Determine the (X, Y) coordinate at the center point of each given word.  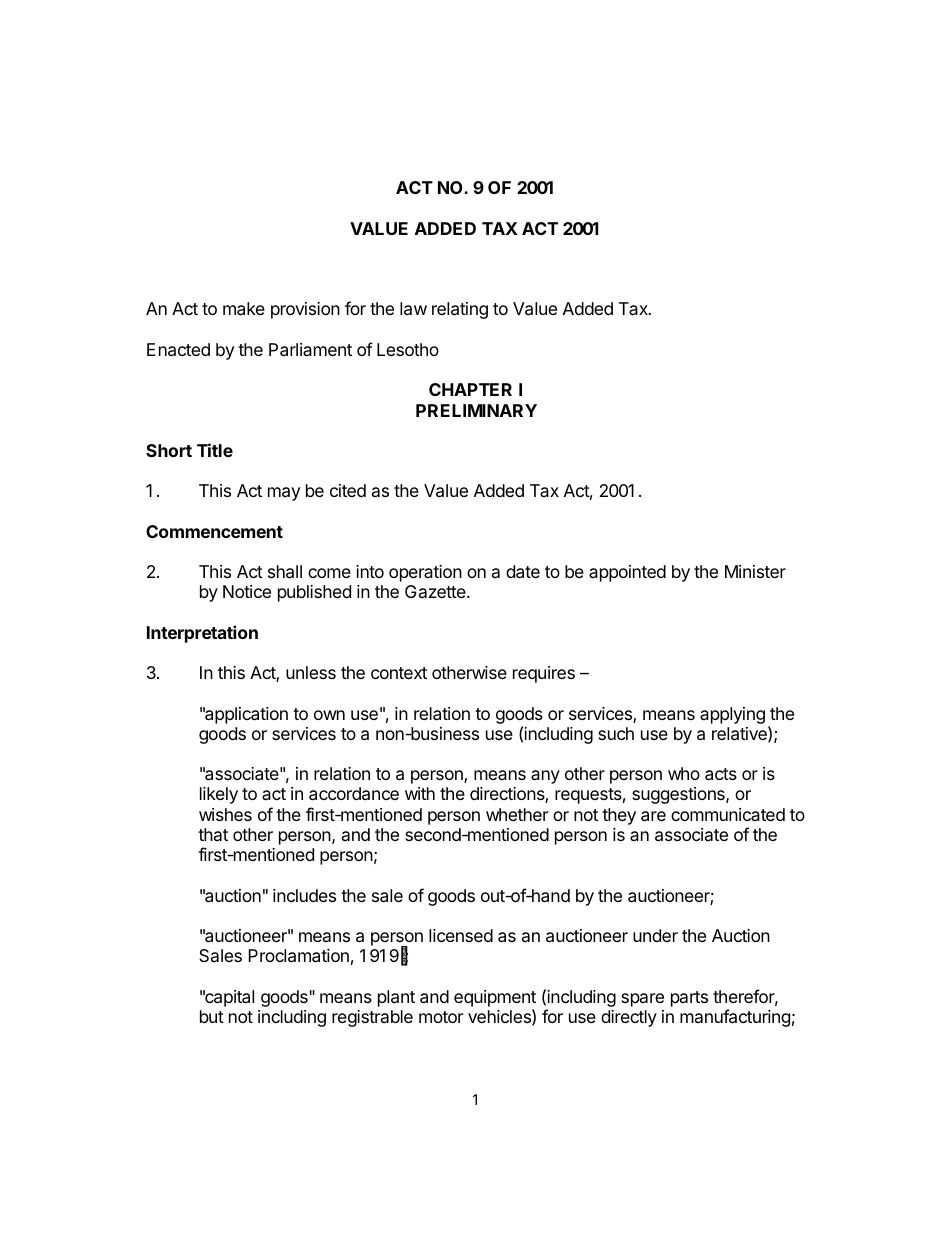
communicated (728, 814)
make (244, 309)
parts (689, 999)
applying (732, 715)
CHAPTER (470, 389)
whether (517, 814)
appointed (627, 573)
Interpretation (202, 634)
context (399, 673)
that (213, 834)
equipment (495, 998)
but (212, 1016)
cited (348, 490)
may (284, 494)
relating (460, 310)
